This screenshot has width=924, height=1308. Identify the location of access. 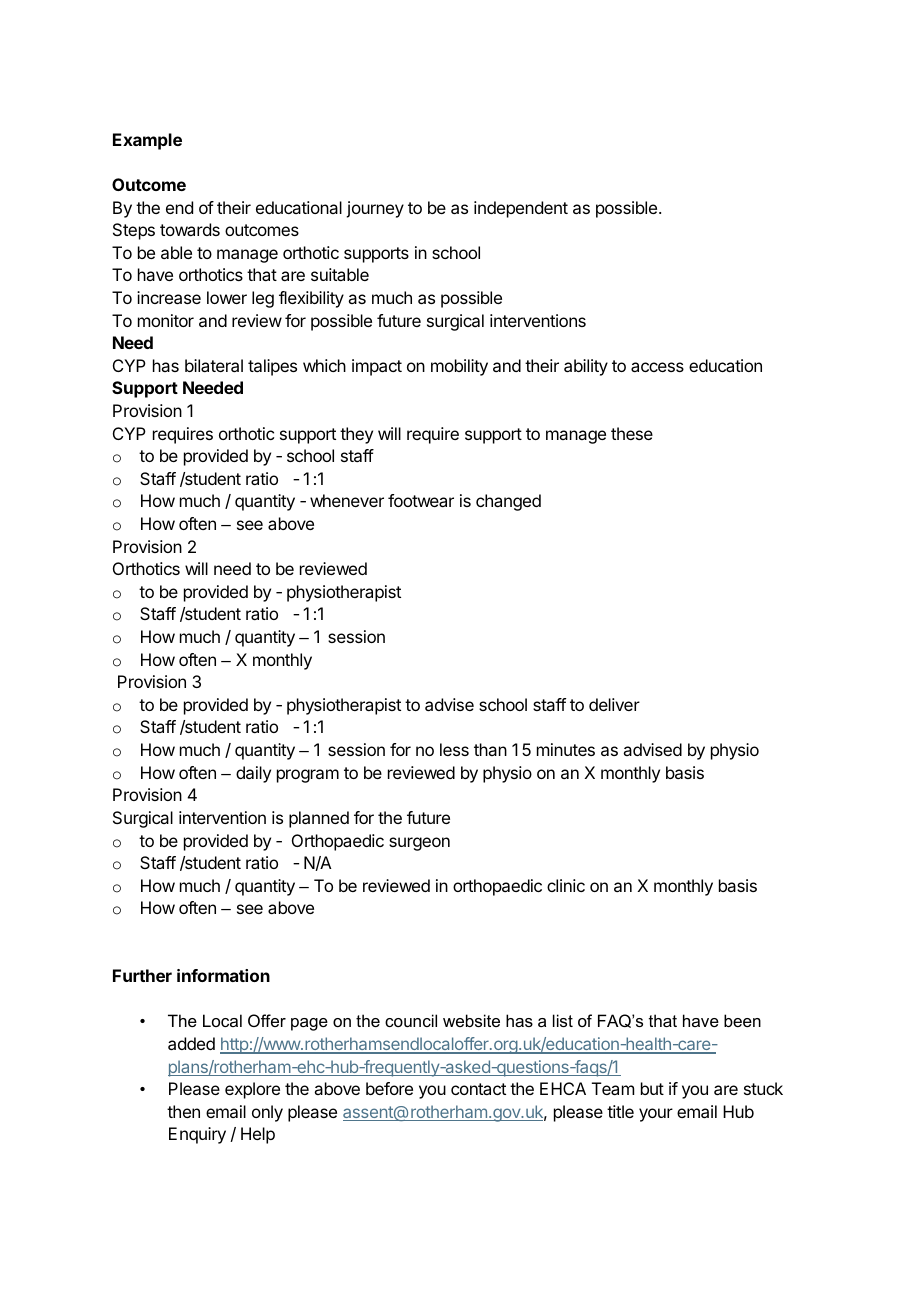
(657, 367).
